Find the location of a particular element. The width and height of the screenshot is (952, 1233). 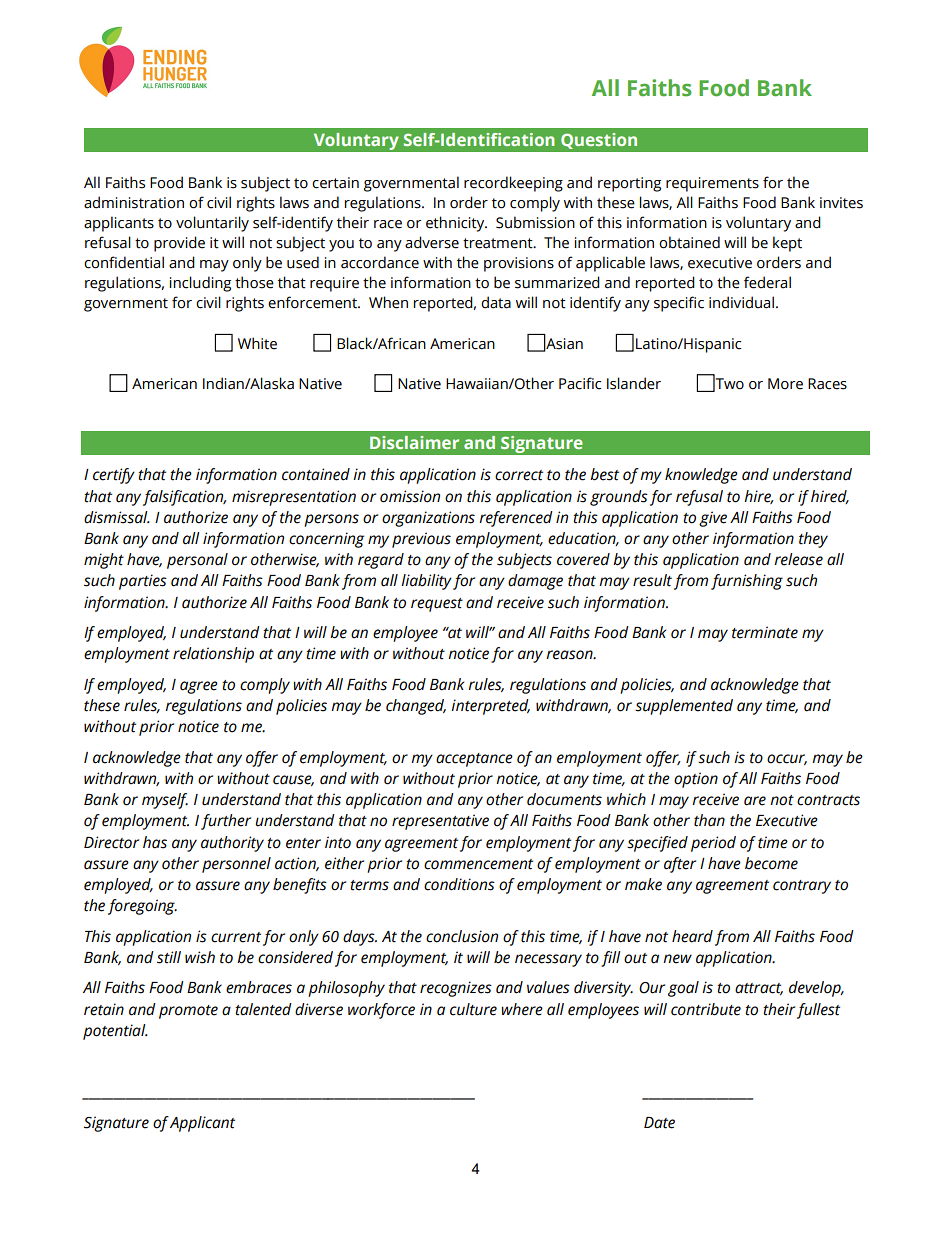

voluntarily is located at coordinates (212, 224).
